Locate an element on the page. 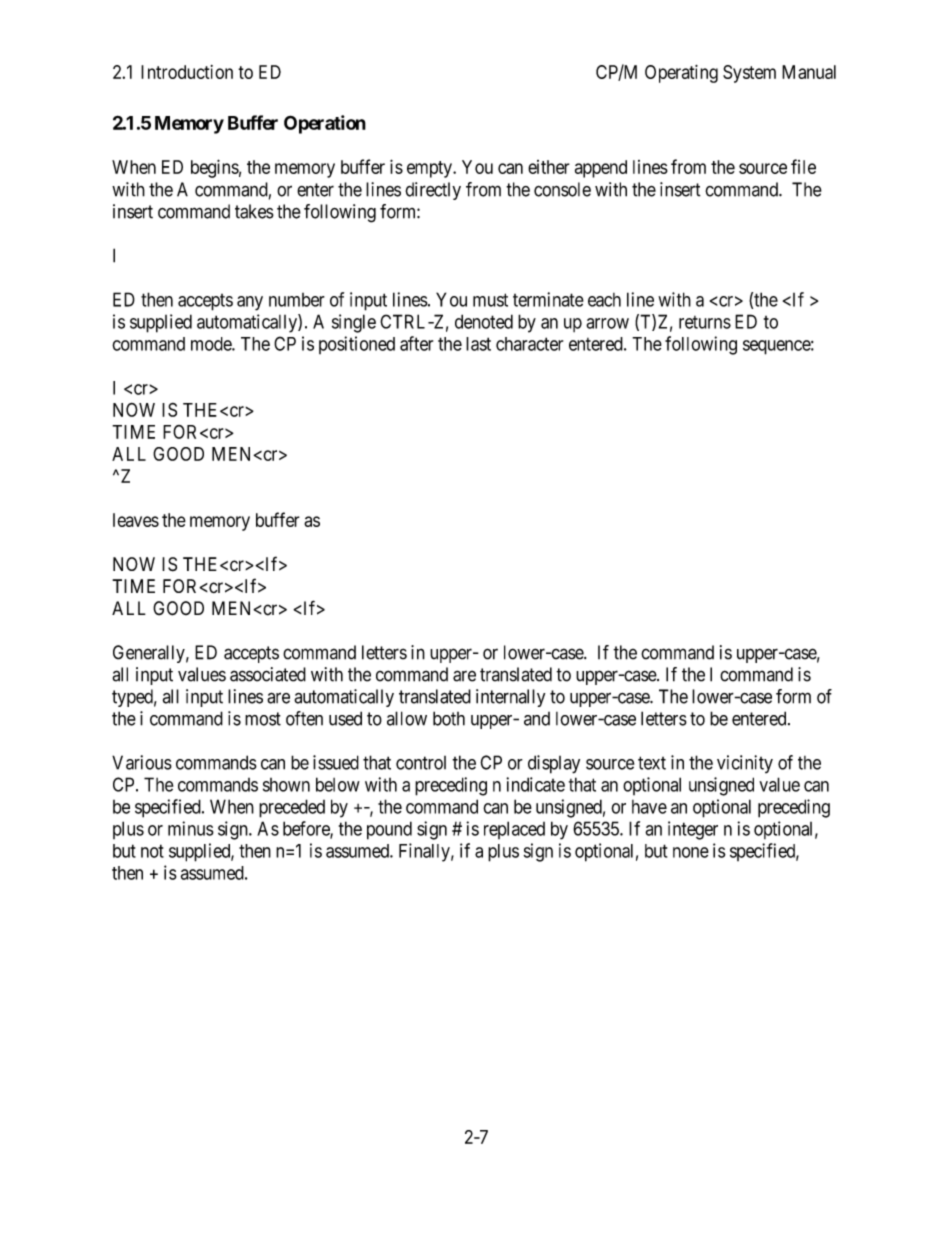  leaves is located at coordinates (136, 520).
